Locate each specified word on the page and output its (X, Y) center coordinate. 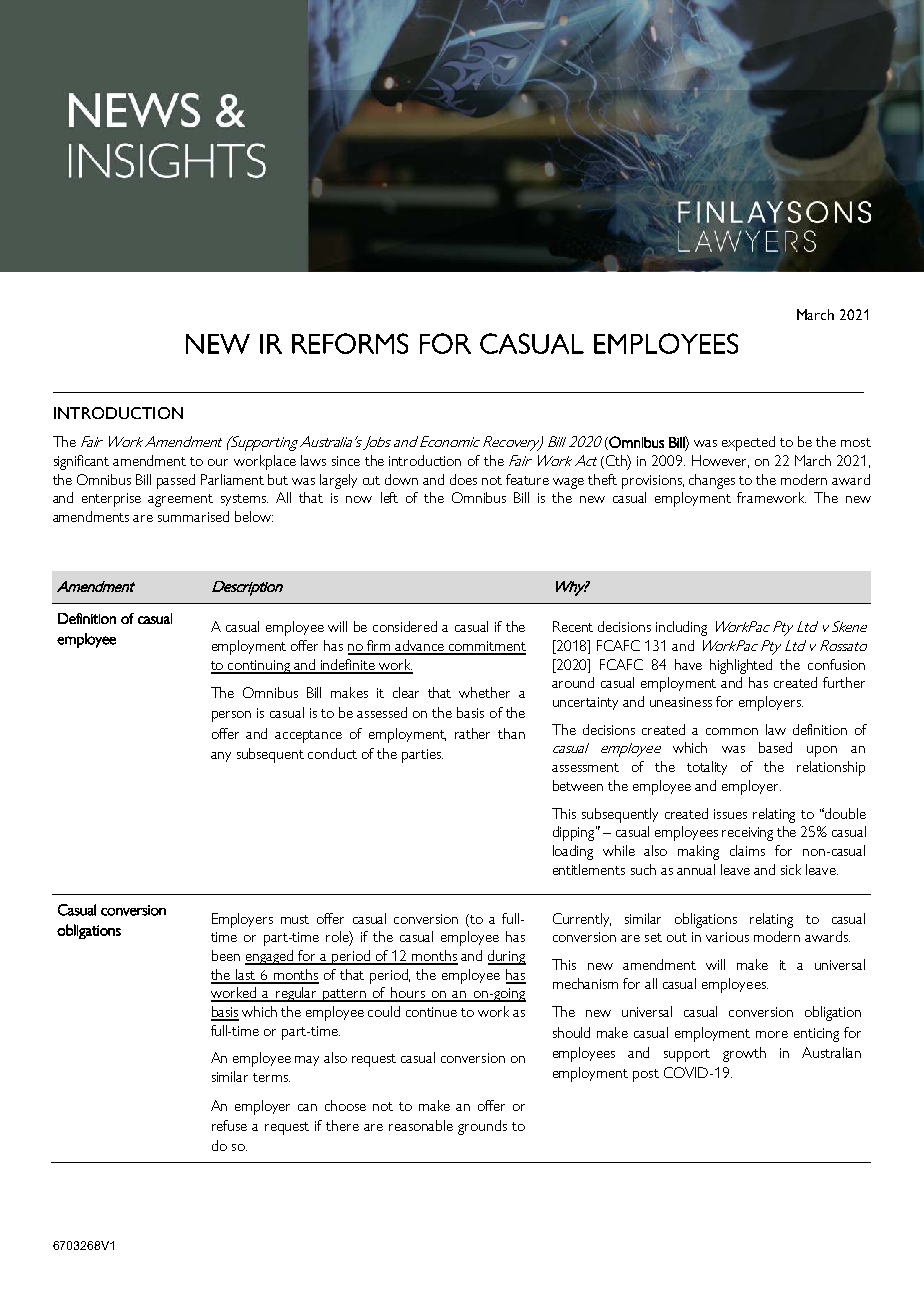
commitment (486, 647)
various (727, 937)
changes (712, 481)
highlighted (741, 666)
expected (748, 443)
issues (730, 814)
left (389, 497)
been (226, 955)
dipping (575, 833)
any (221, 757)
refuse (229, 1125)
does (463, 479)
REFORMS (350, 343)
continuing (260, 667)
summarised (193, 516)
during (507, 957)
